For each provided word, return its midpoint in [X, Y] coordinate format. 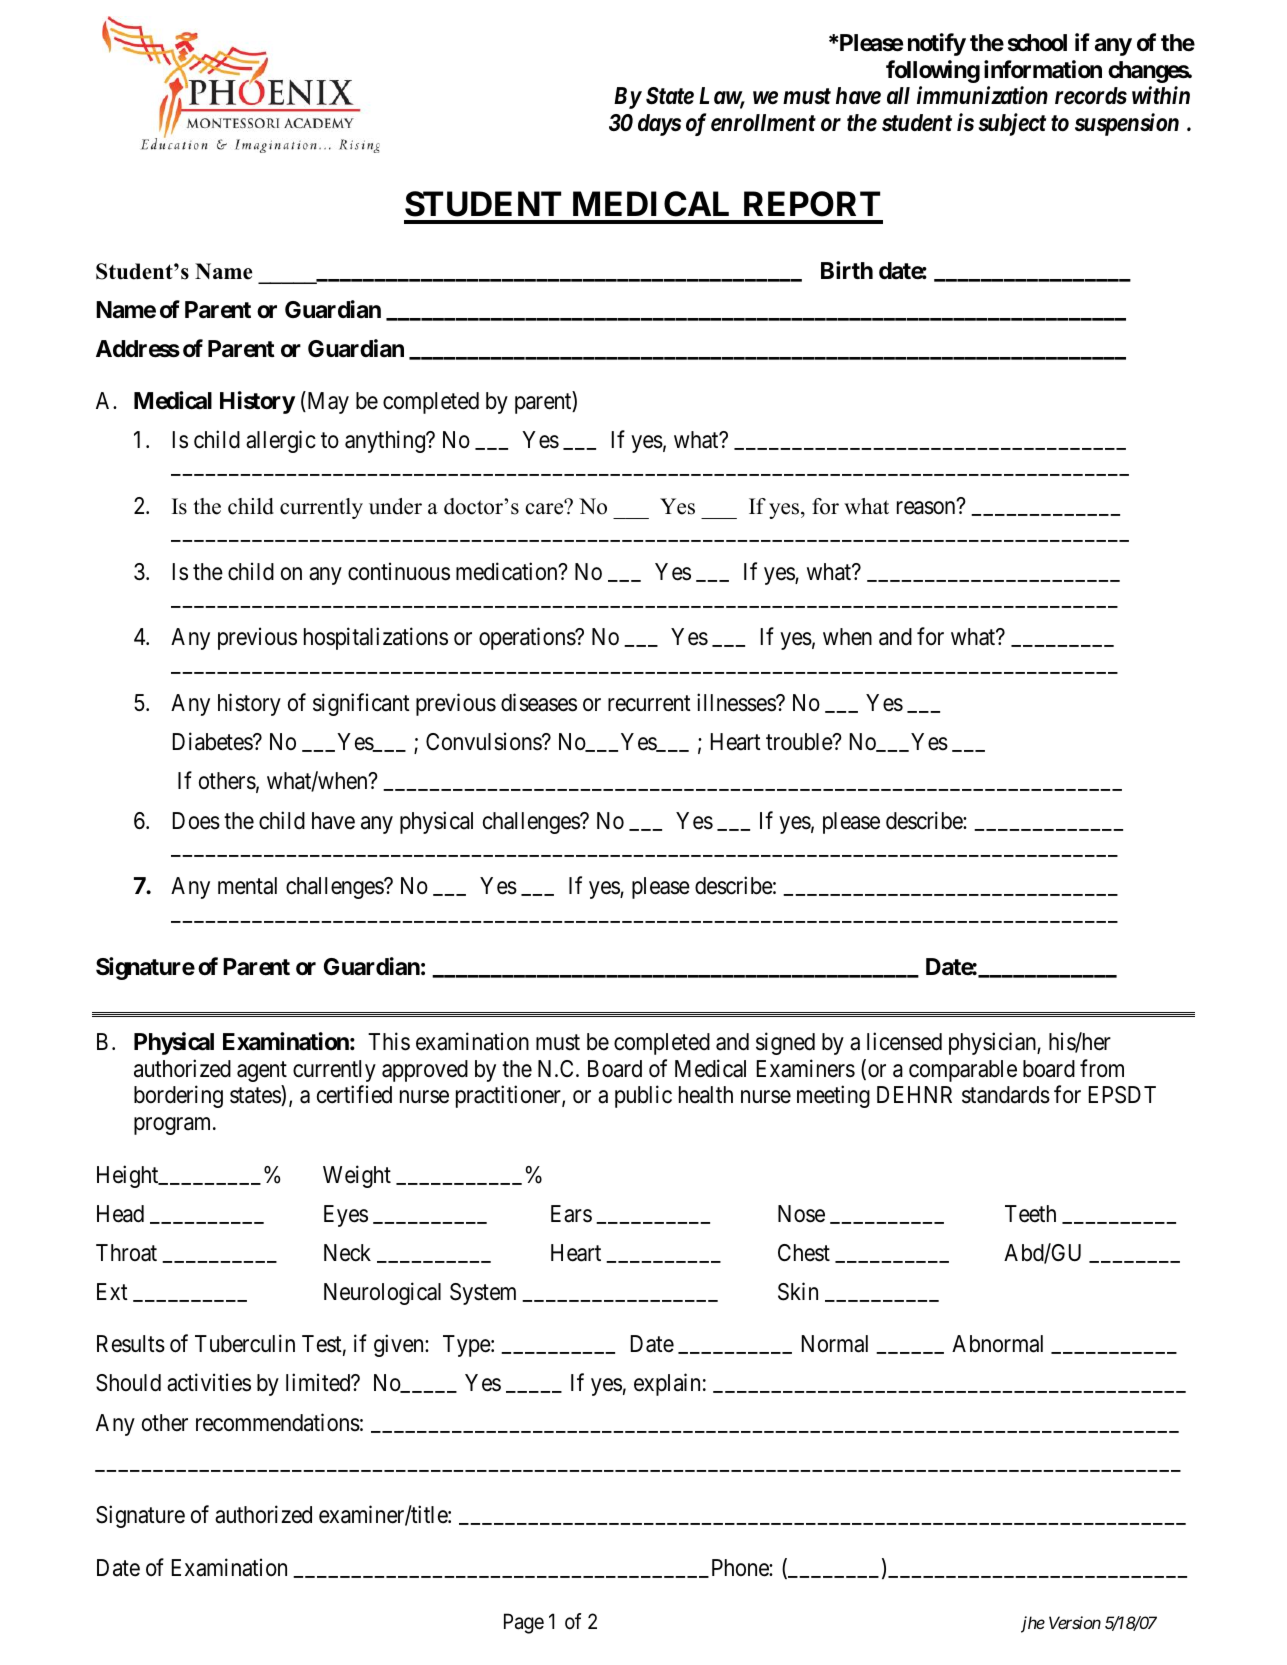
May [327, 402]
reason [927, 508]
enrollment [763, 123]
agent [262, 1071]
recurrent [649, 704]
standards [1006, 1095]
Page [524, 1623]
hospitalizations [376, 639]
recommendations [278, 1422]
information [1043, 69]
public [643, 1096]
